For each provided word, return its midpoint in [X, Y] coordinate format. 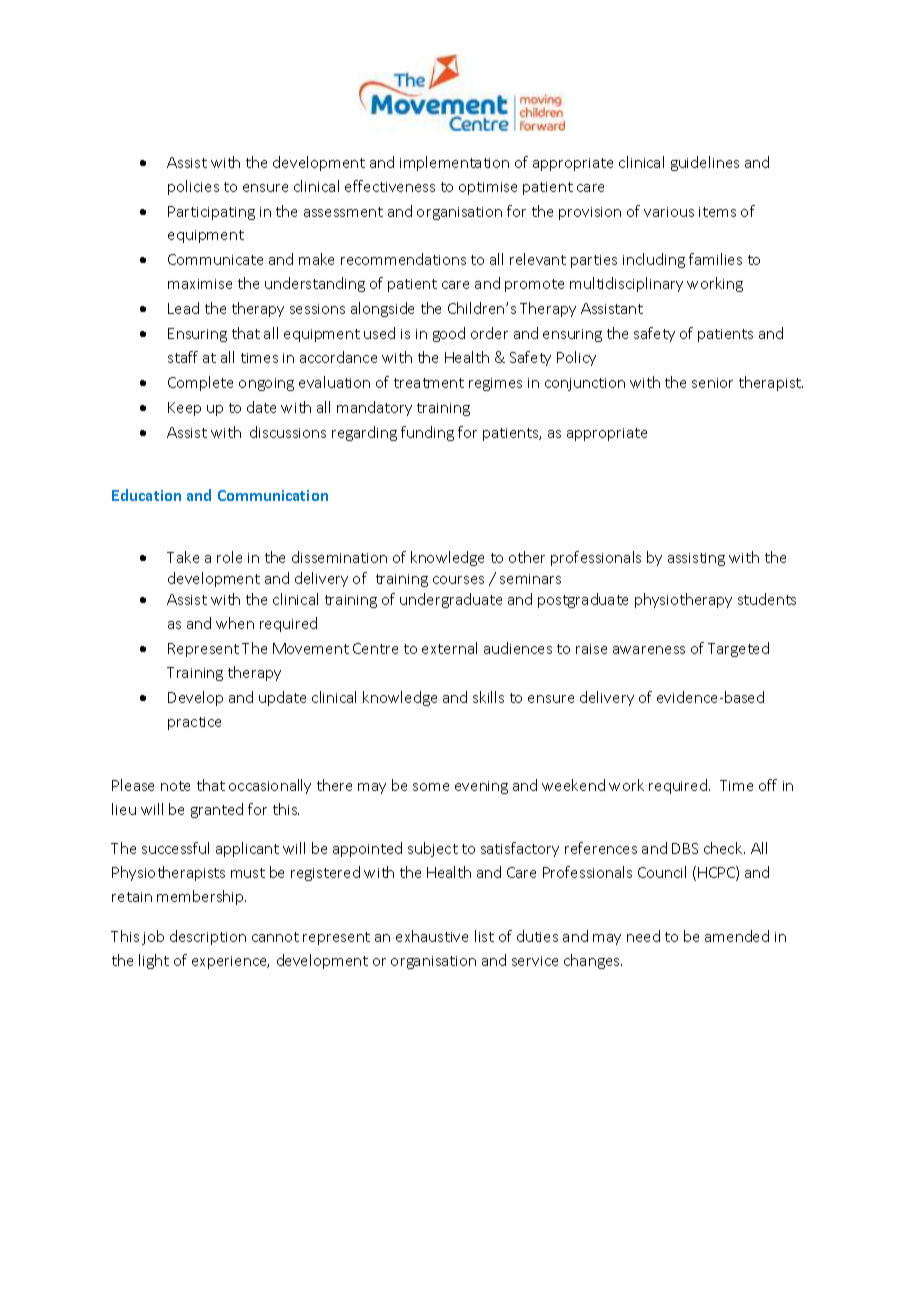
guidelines [705, 163]
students [767, 599]
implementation [454, 163]
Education [146, 495]
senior [712, 383]
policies [193, 187]
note [175, 786]
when [235, 623]
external [449, 648]
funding [427, 433]
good [449, 334]
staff [183, 357]
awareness [649, 650]
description [208, 937]
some [431, 787]
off [768, 785]
